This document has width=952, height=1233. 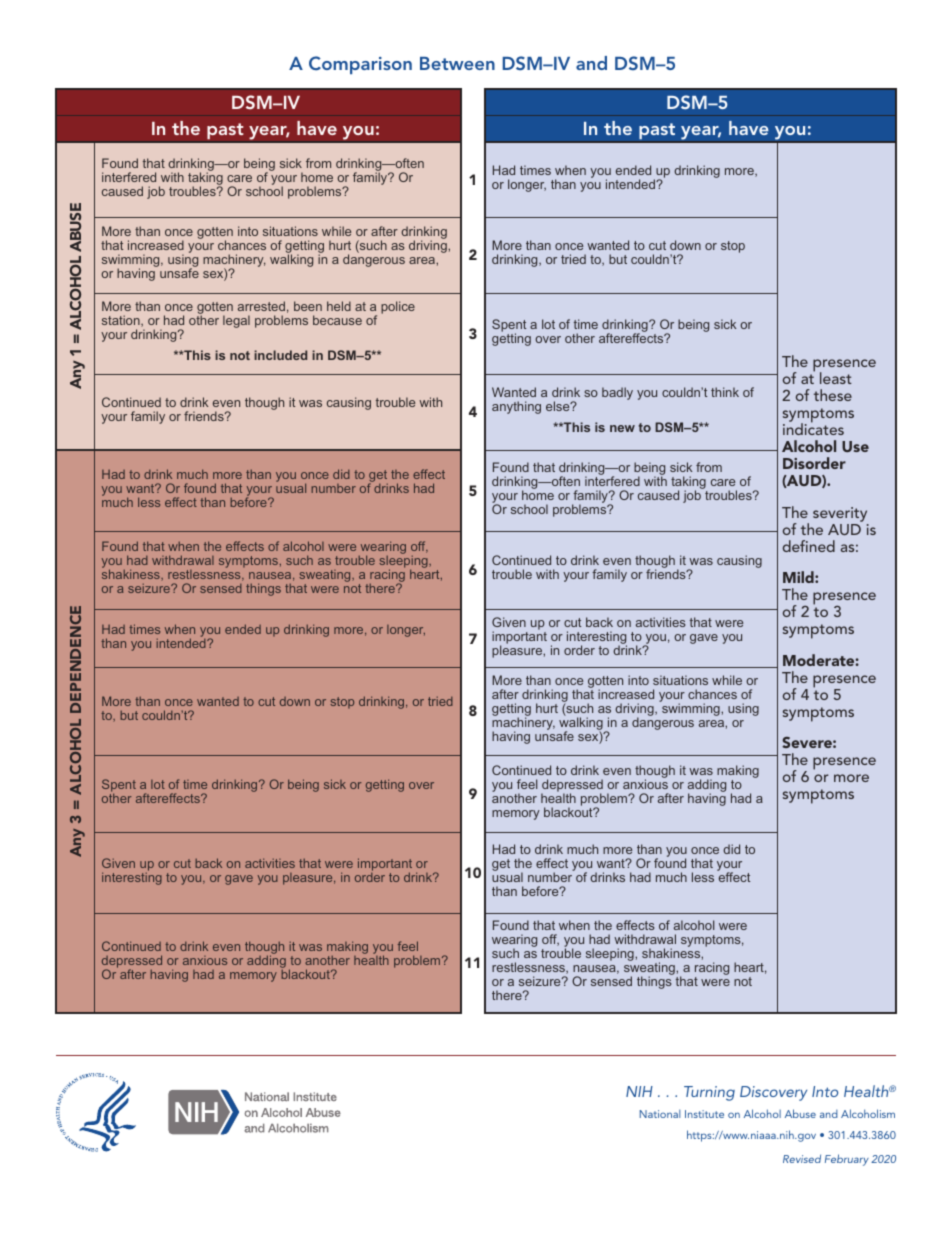 I want to click on legal, so click(x=236, y=321).
